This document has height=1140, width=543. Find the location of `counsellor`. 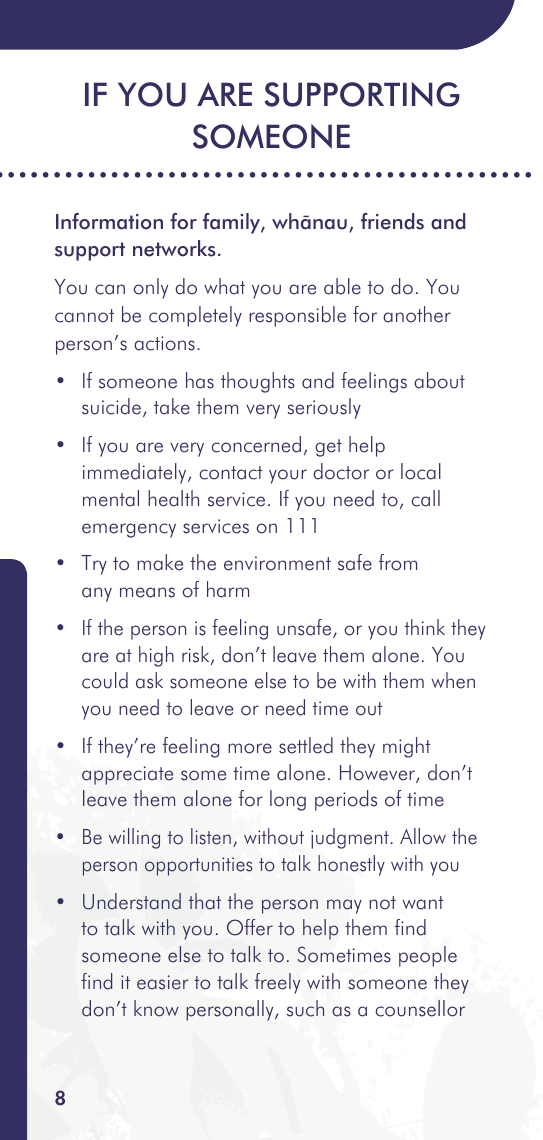

counsellor is located at coordinates (420, 1008).
